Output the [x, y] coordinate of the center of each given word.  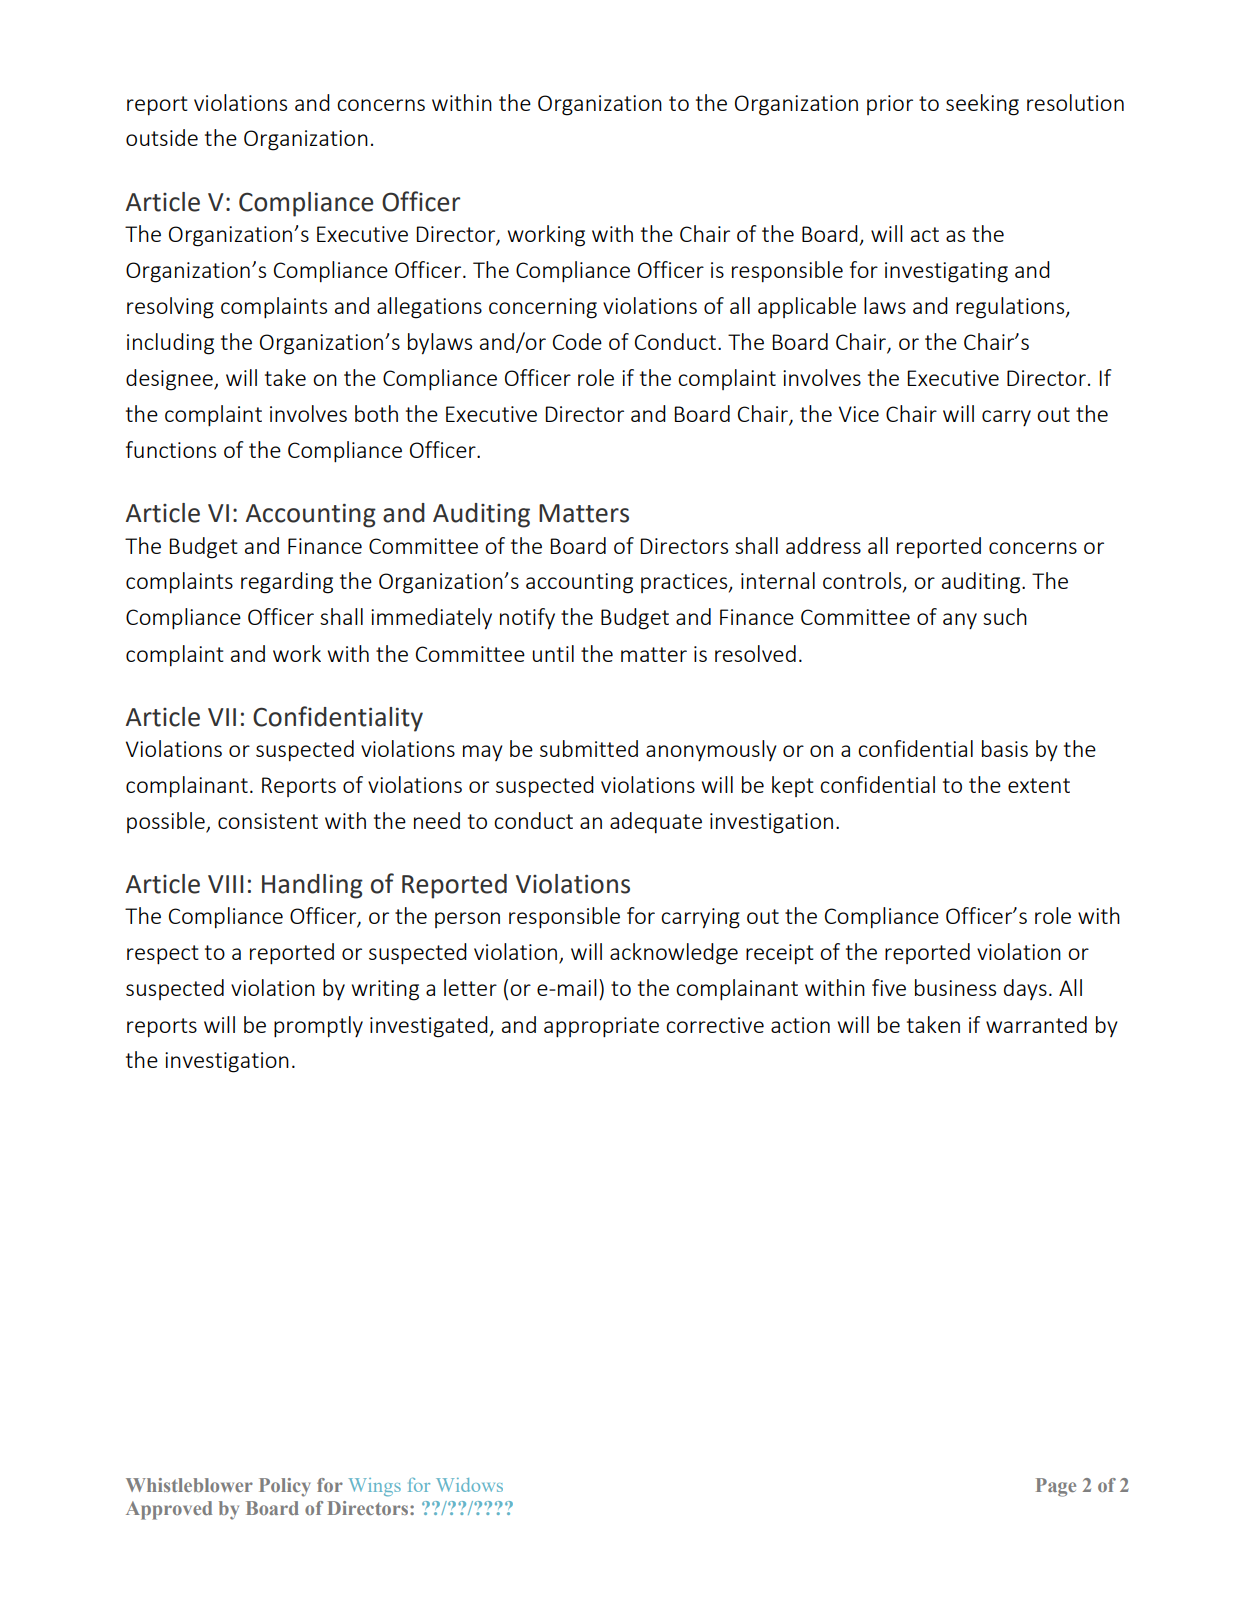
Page [1056, 1487]
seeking [982, 105]
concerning [543, 308]
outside [162, 137]
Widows [469, 1485]
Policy [285, 1487]
